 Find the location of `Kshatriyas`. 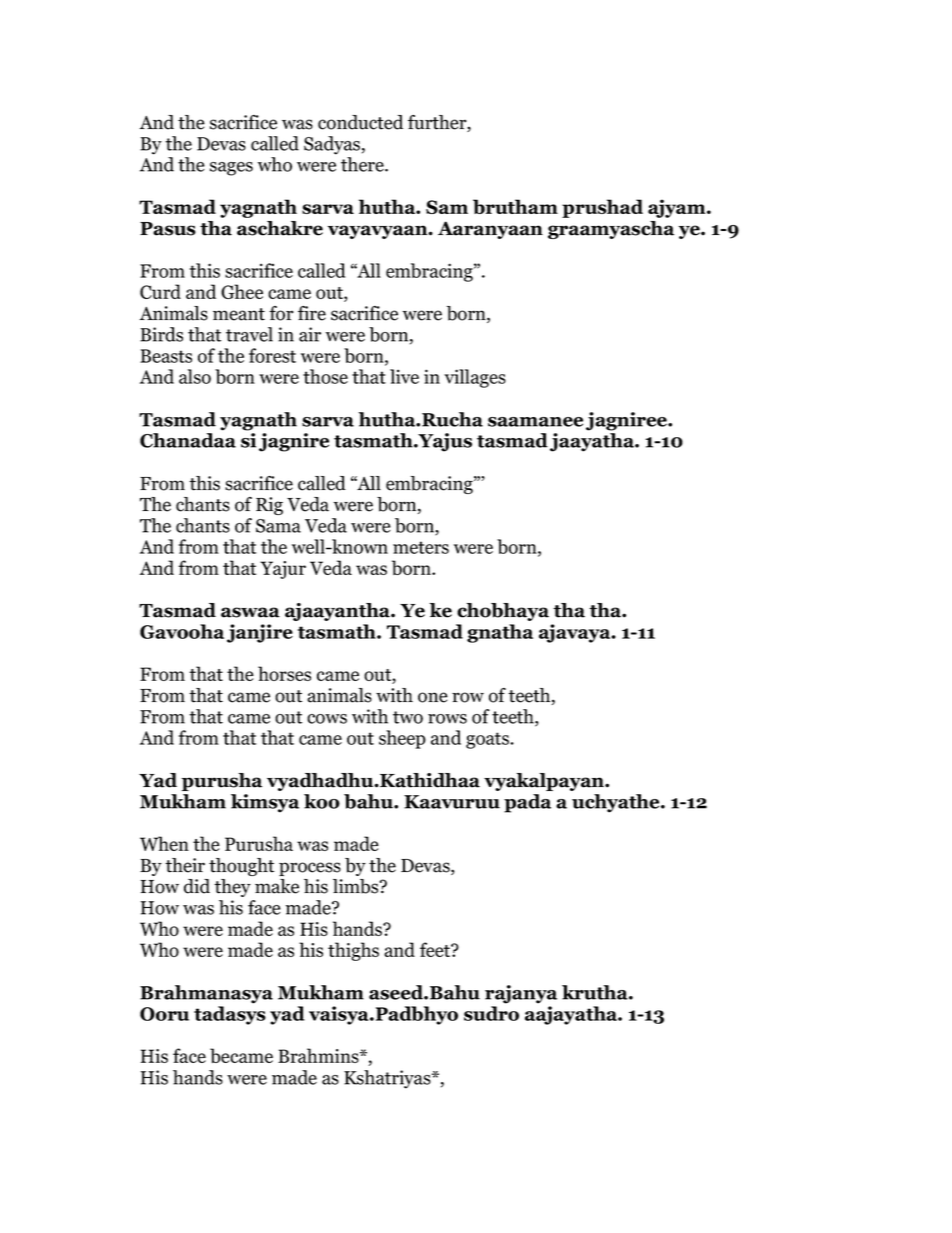

Kshatriyas is located at coordinates (388, 1079).
